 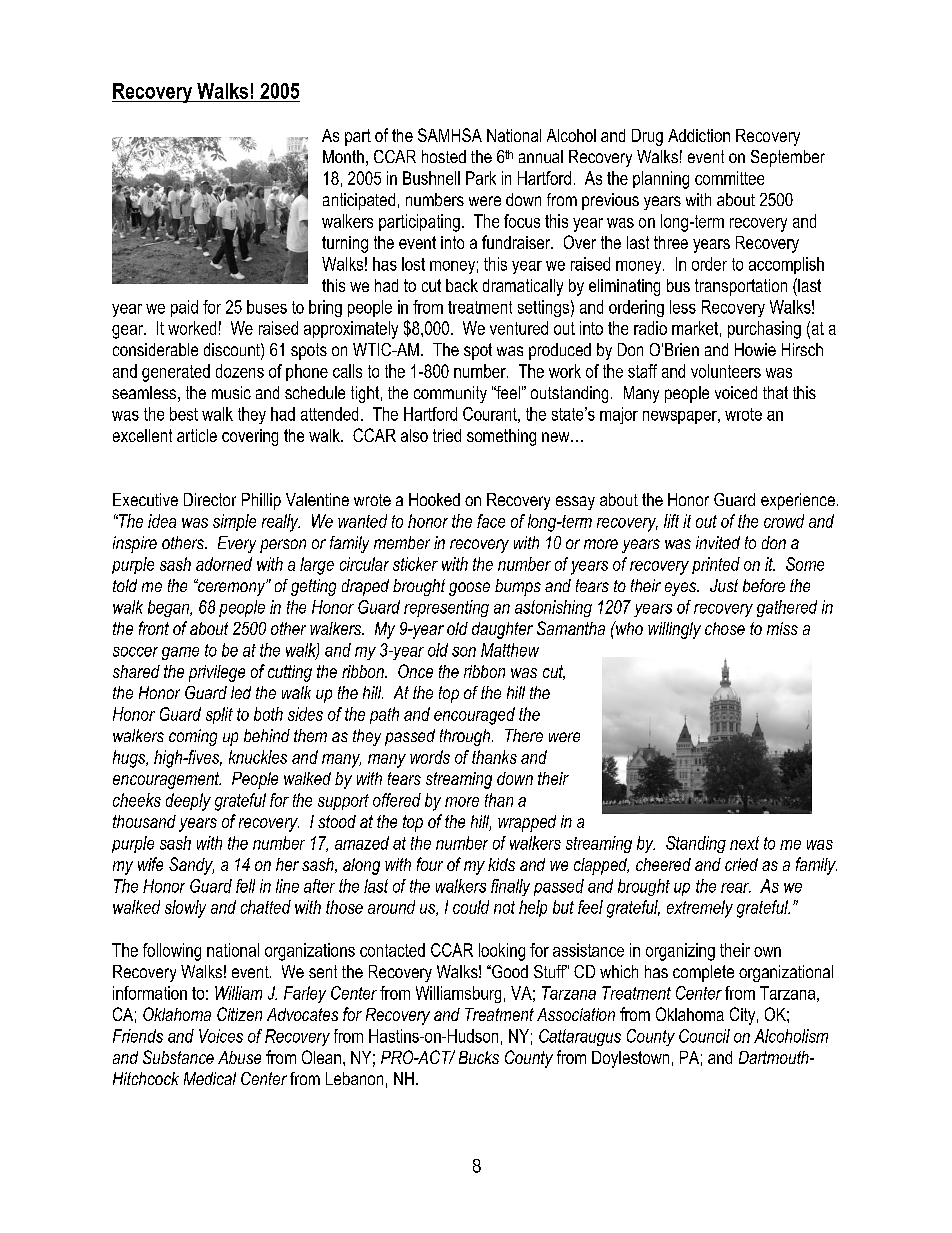 I want to click on Month, so click(x=343, y=156).
